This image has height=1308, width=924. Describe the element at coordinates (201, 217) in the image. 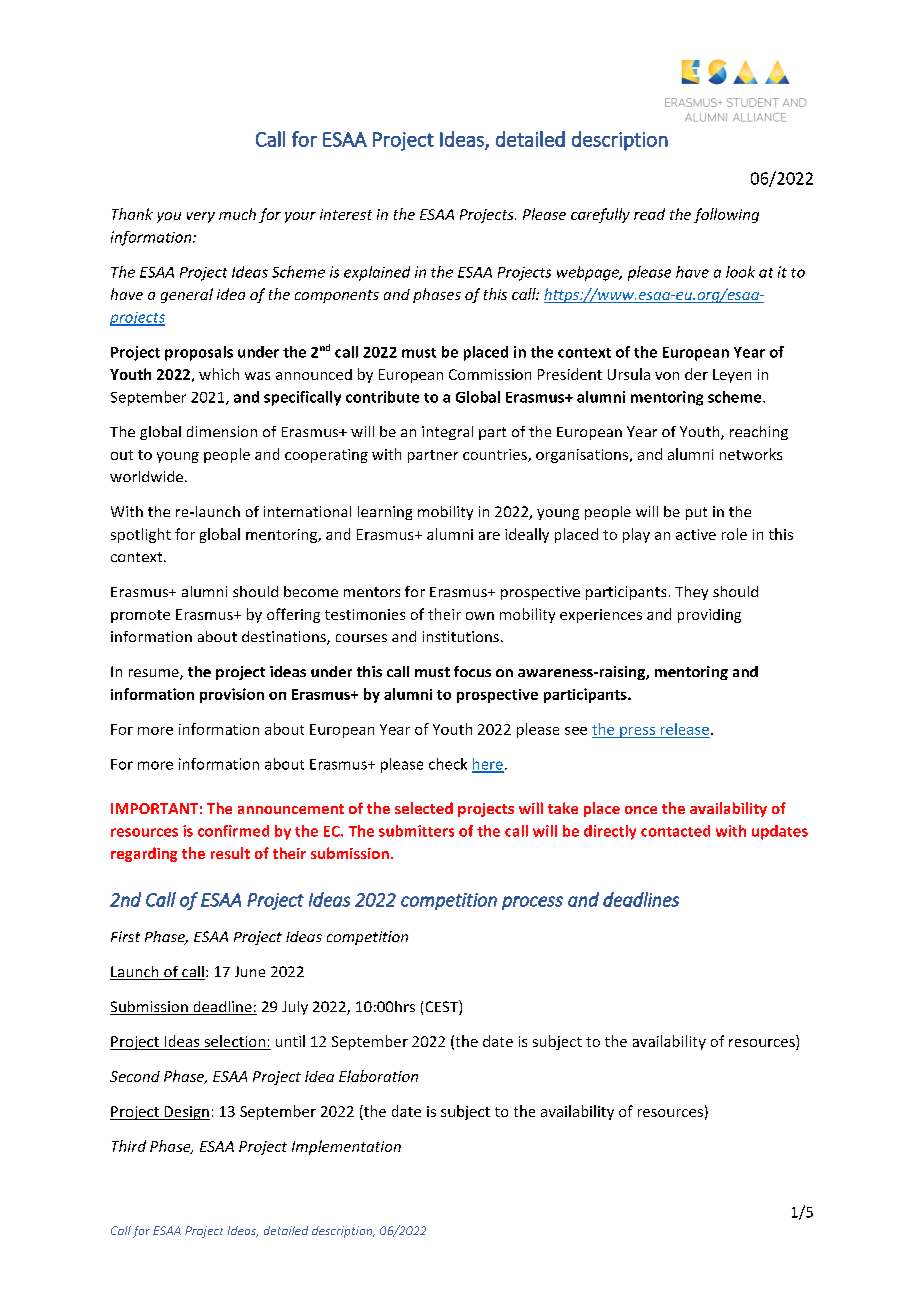

I see `very` at that location.
